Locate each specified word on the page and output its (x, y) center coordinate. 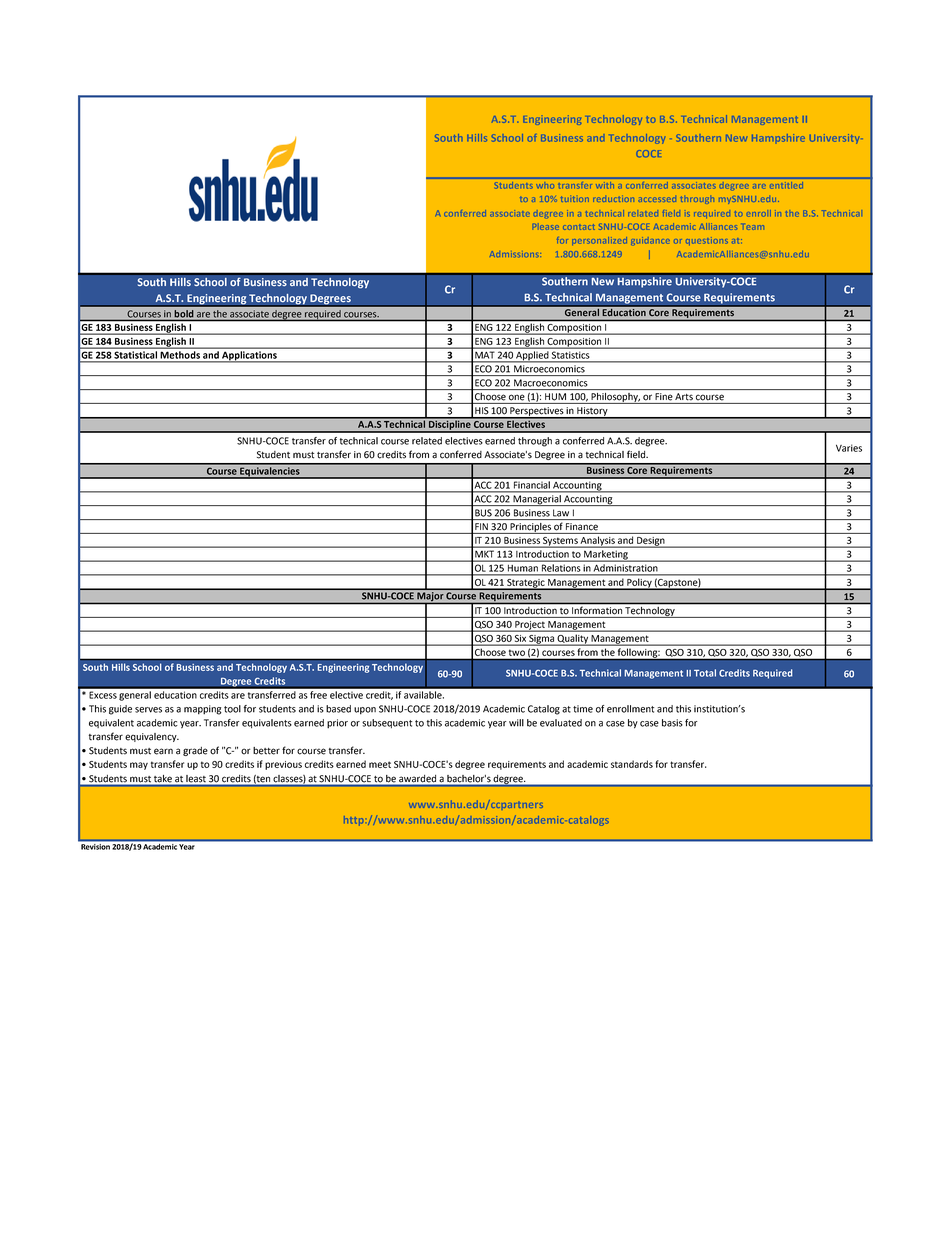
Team (752, 226)
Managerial (537, 500)
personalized (599, 241)
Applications (249, 356)
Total (705, 673)
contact (579, 227)
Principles (530, 528)
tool (232, 709)
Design (651, 542)
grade (195, 751)
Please (546, 227)
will (516, 723)
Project (530, 626)
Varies (849, 448)
